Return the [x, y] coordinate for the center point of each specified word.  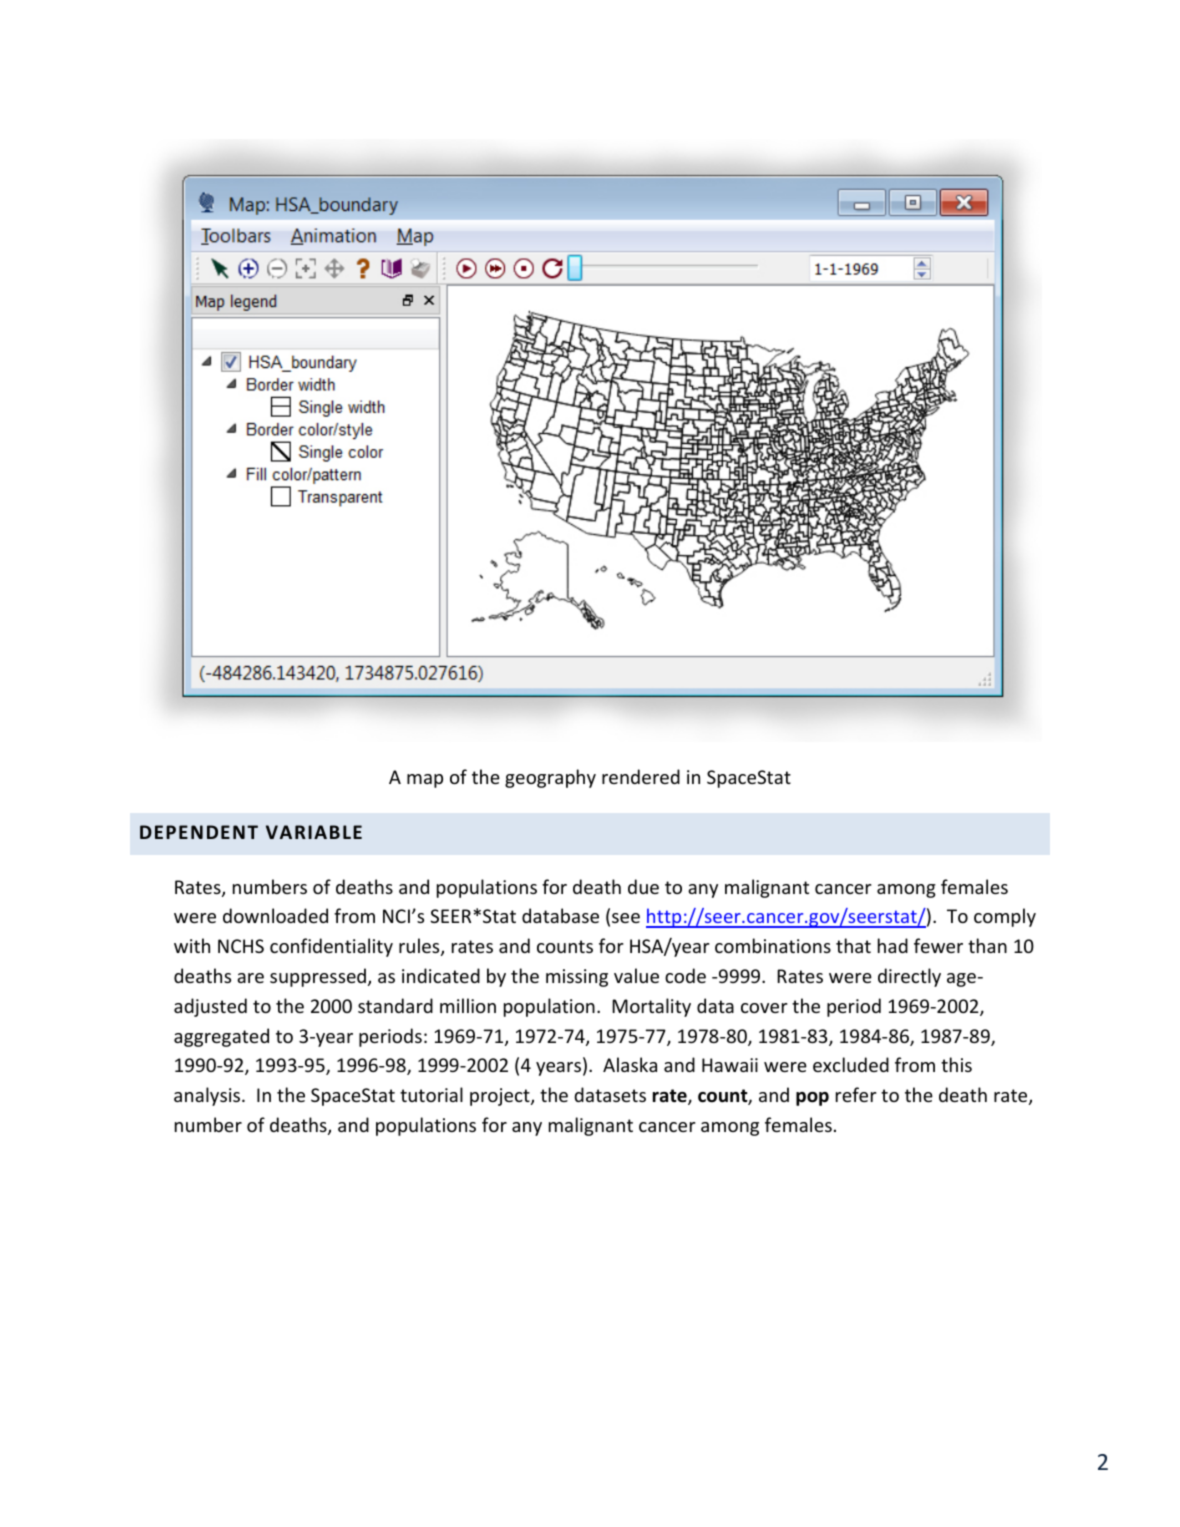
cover [764, 1008]
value [636, 975]
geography [550, 778]
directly [909, 977]
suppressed [318, 977]
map [425, 781]
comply [1005, 917]
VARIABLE [314, 832]
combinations [773, 945]
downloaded [275, 915]
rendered [641, 776]
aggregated [221, 1037]
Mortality [651, 1007]
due [643, 886]
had [893, 945]
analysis [208, 1096]
